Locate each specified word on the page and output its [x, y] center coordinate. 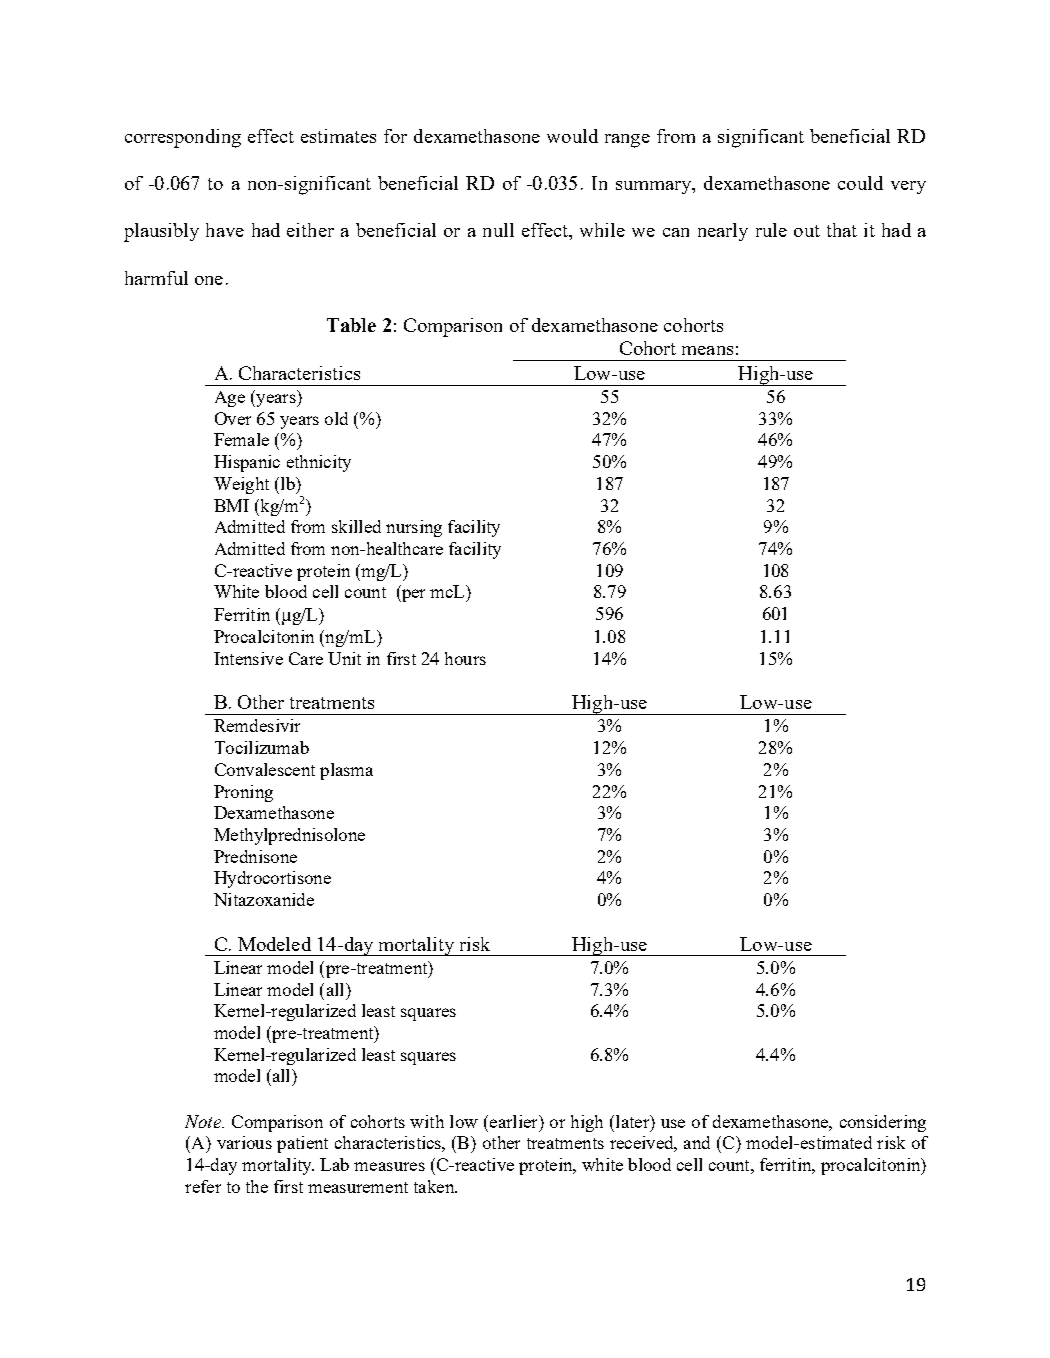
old [336, 418]
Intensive [248, 658]
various [244, 1142]
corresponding [183, 138]
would [572, 136]
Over [233, 418]
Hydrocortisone [272, 879]
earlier [515, 1121]
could [860, 183]
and [697, 1142]
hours [465, 658]
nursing [414, 528]
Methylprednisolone [289, 836]
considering [883, 1123]
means [707, 350]
